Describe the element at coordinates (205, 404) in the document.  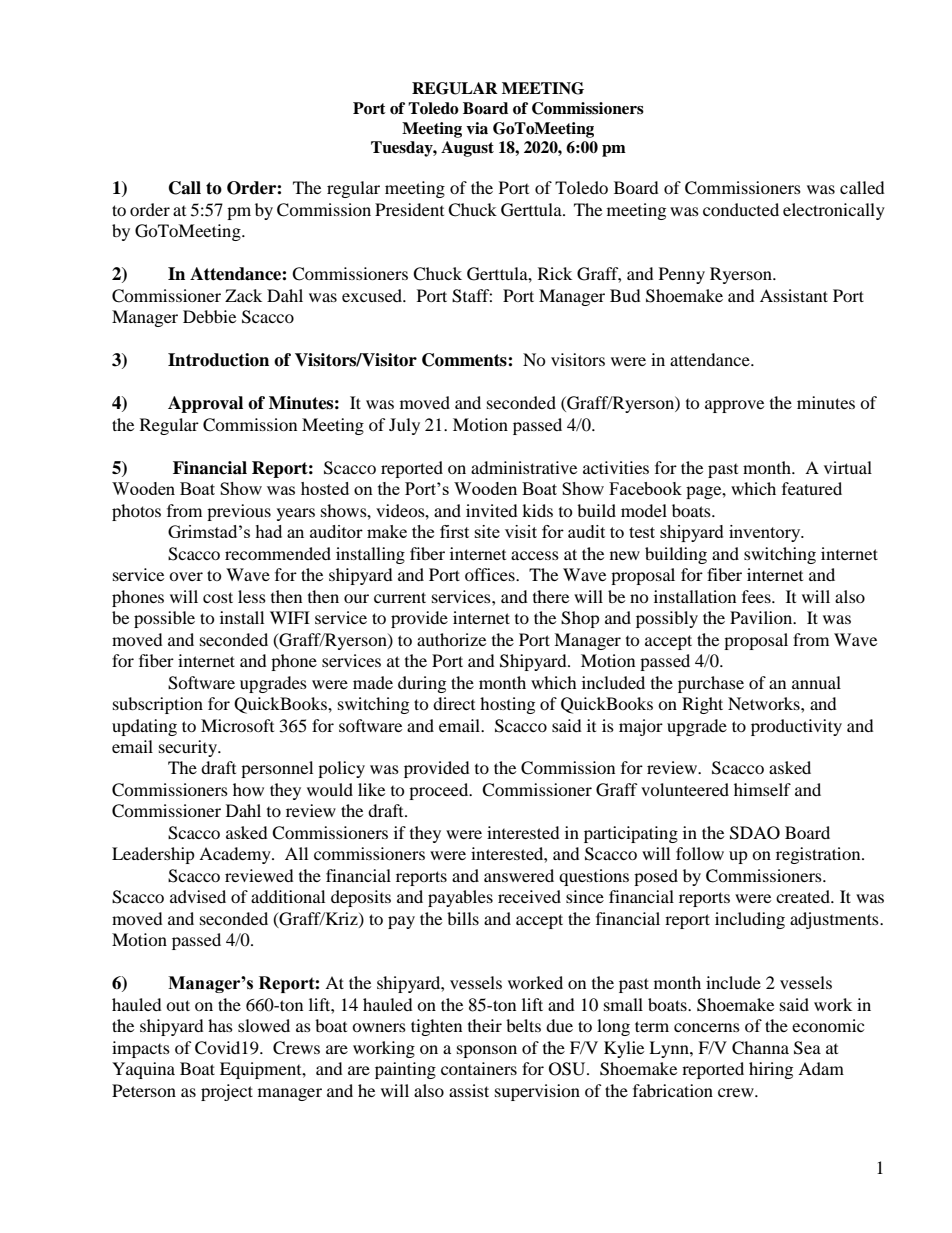
I see `Approval` at that location.
